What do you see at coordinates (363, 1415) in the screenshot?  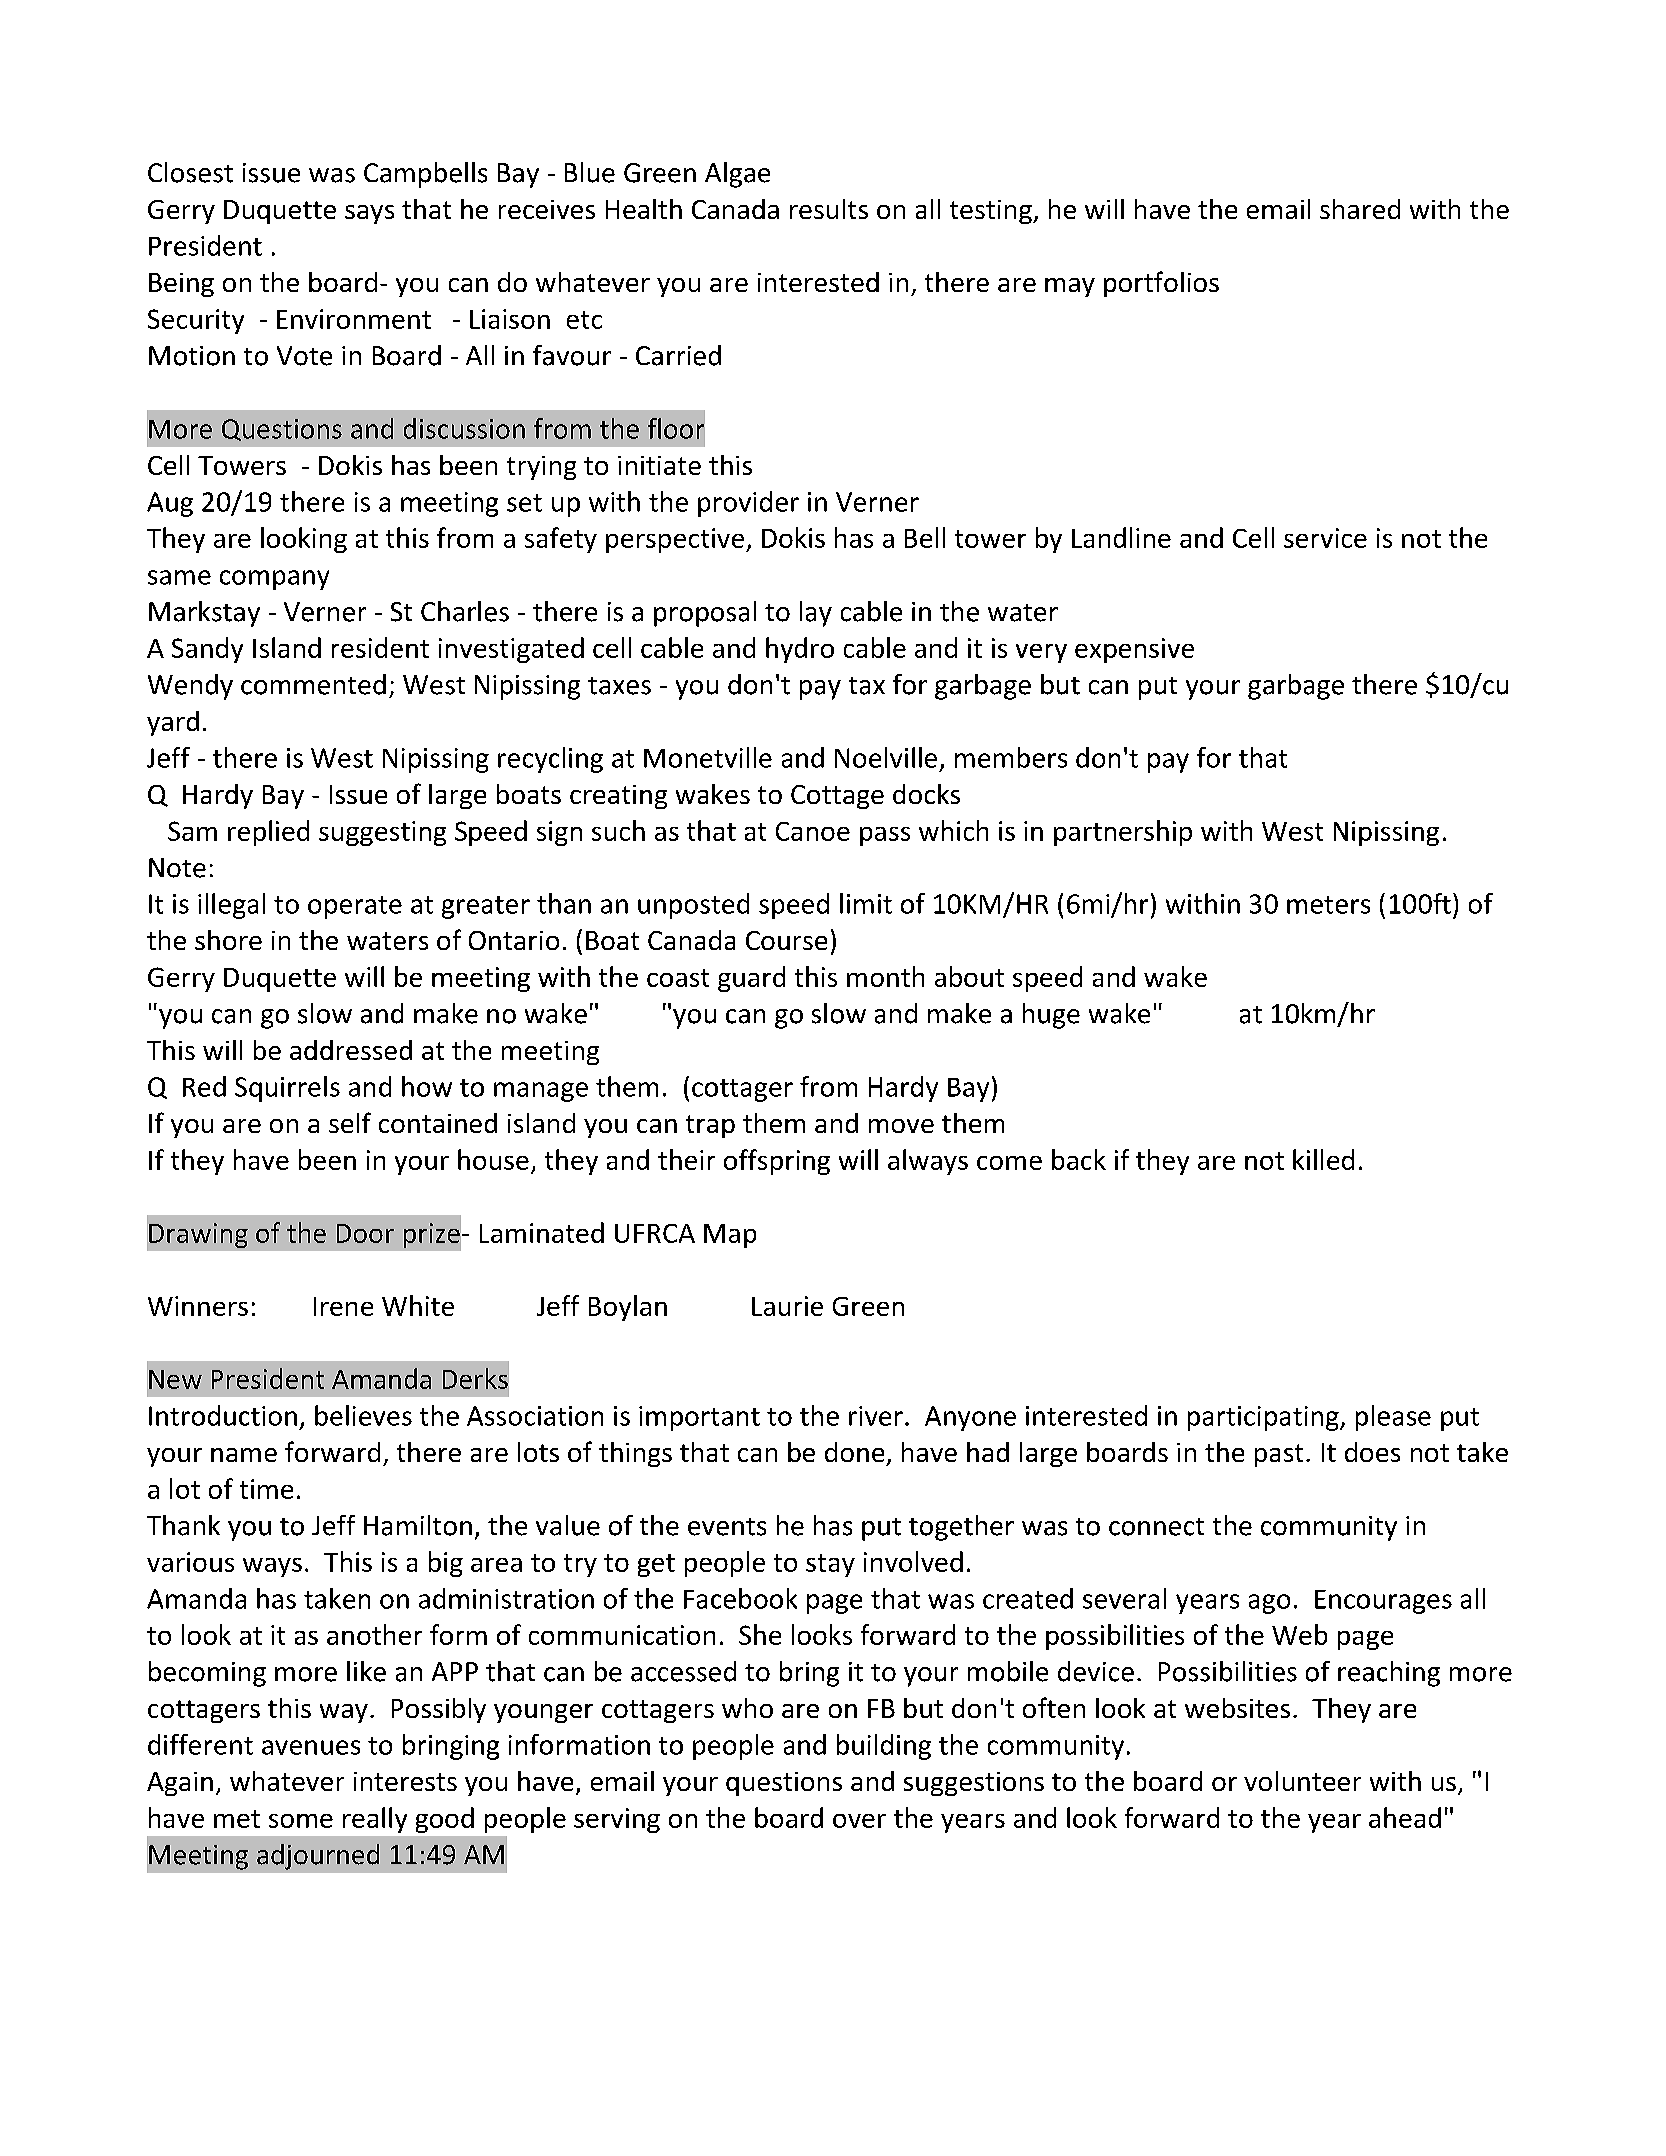 I see `believes` at bounding box center [363, 1415].
